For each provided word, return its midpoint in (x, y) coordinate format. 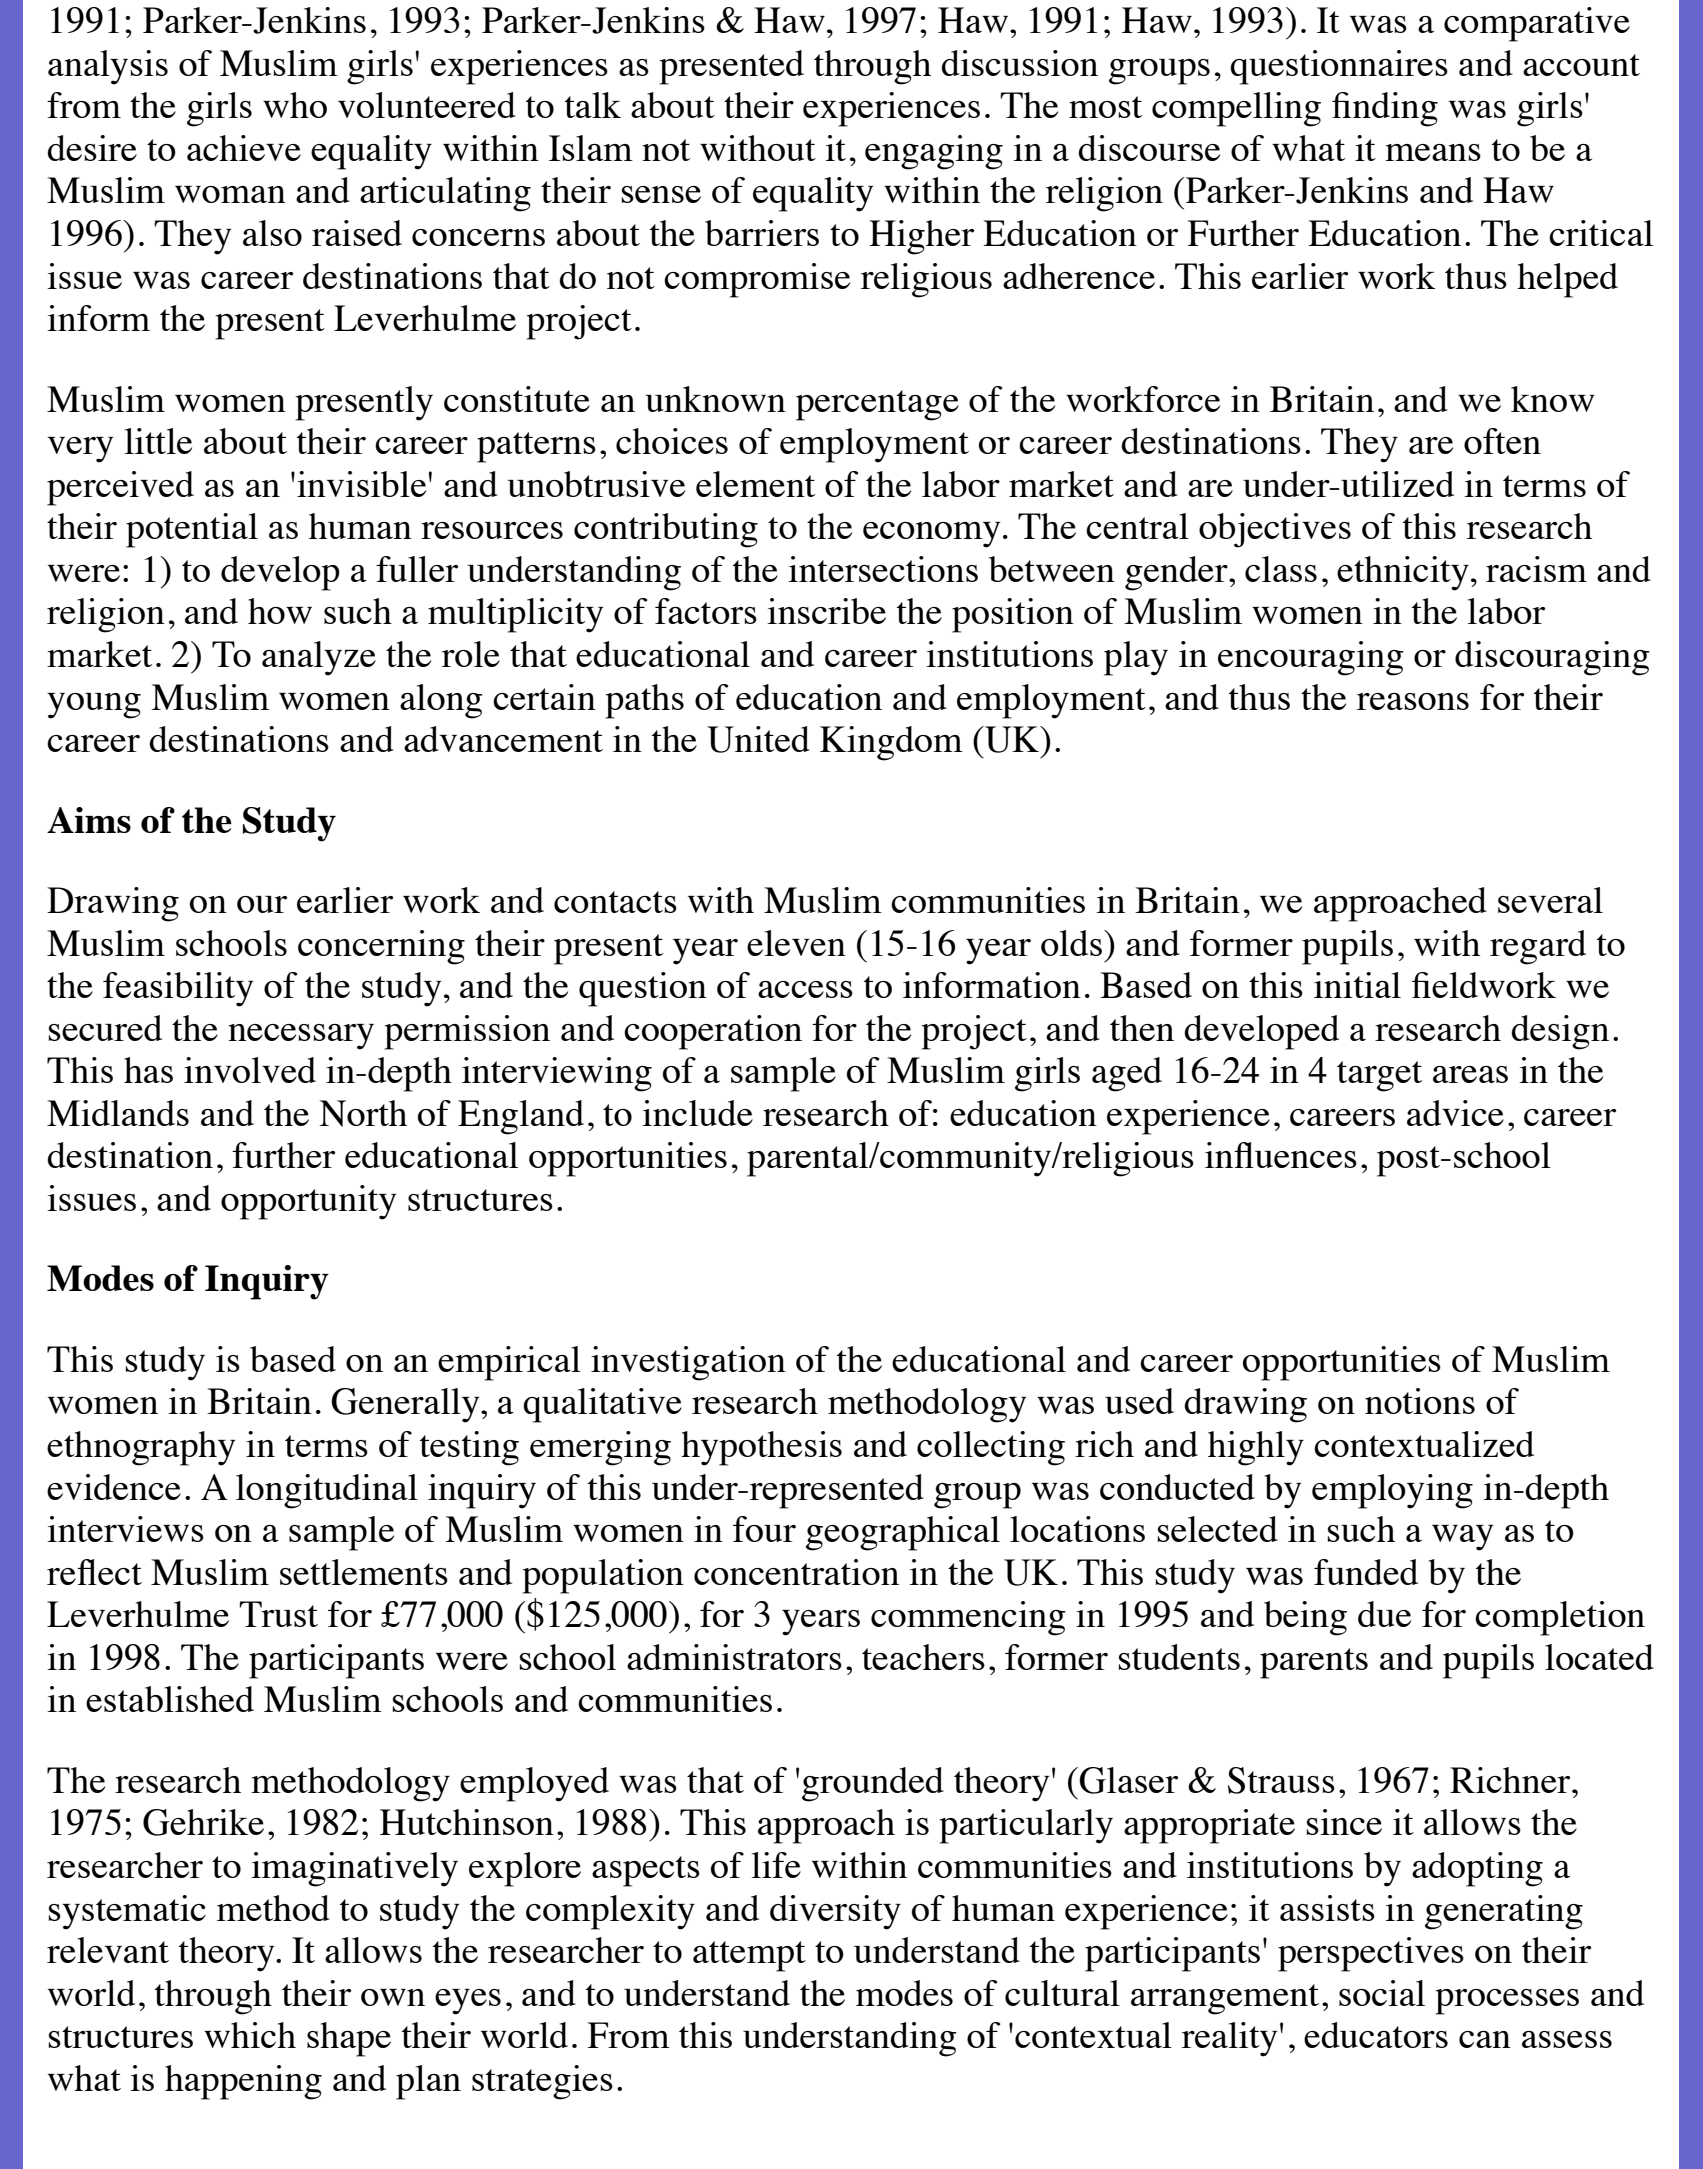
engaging (934, 152)
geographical (903, 1533)
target (1379, 1076)
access (805, 989)
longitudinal (327, 1491)
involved (250, 1070)
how (280, 611)
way (1462, 1538)
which (250, 2035)
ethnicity (1403, 573)
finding (1385, 109)
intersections (883, 569)
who (295, 105)
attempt (749, 1956)
